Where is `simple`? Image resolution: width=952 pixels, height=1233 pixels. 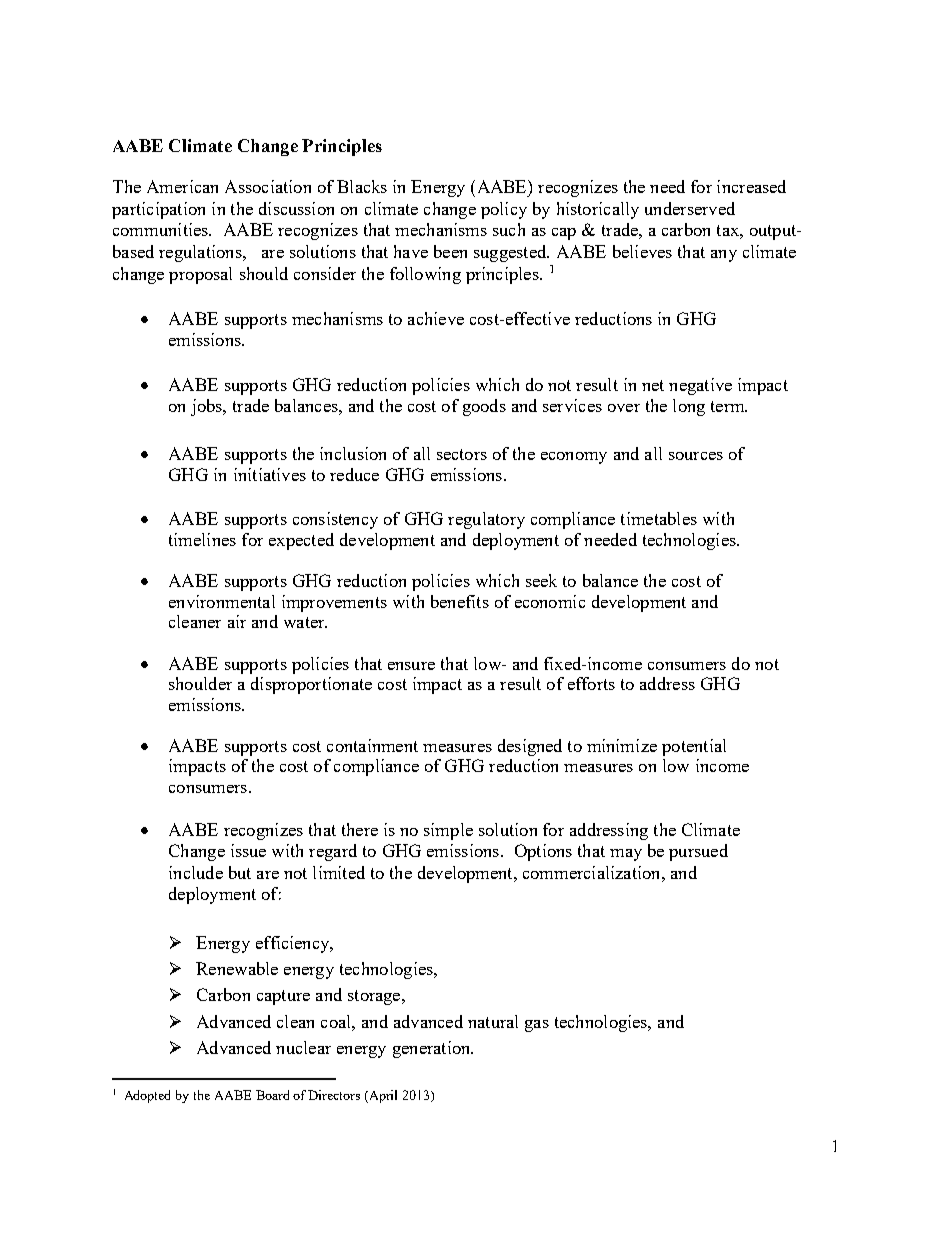 simple is located at coordinates (448, 831).
